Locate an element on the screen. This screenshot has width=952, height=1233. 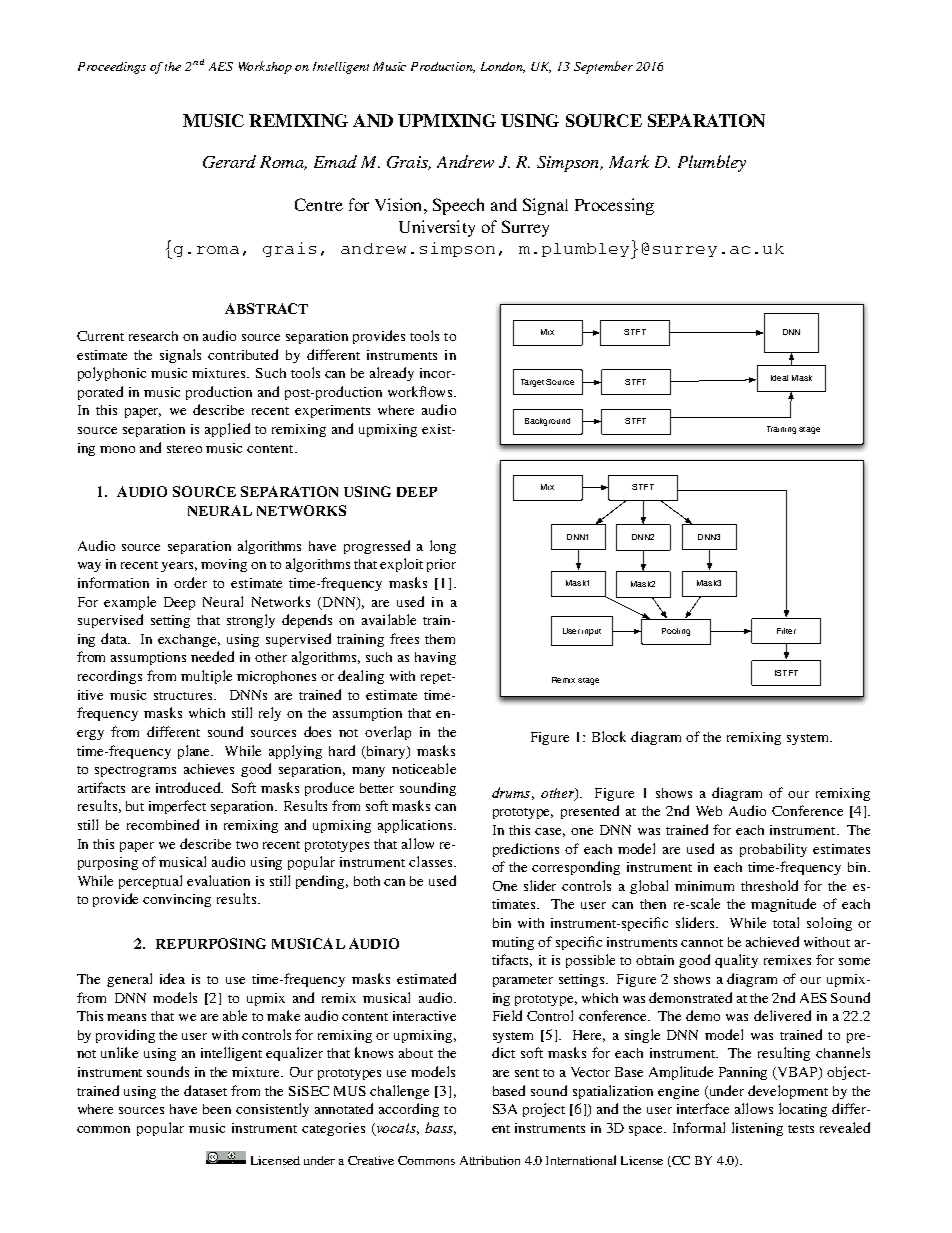
Proceedings is located at coordinates (112, 68).
